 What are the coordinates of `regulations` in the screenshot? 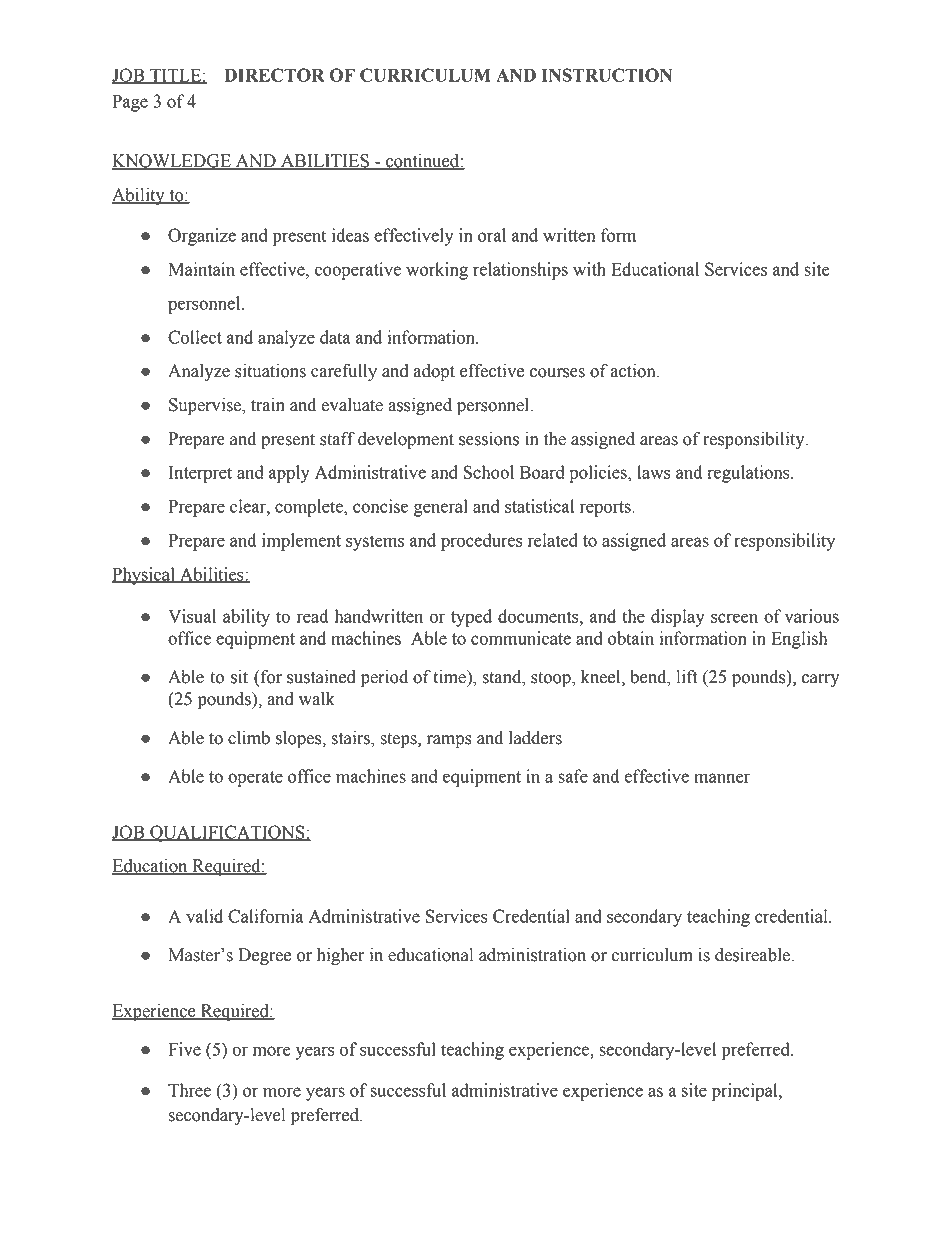 It's located at (749, 474).
